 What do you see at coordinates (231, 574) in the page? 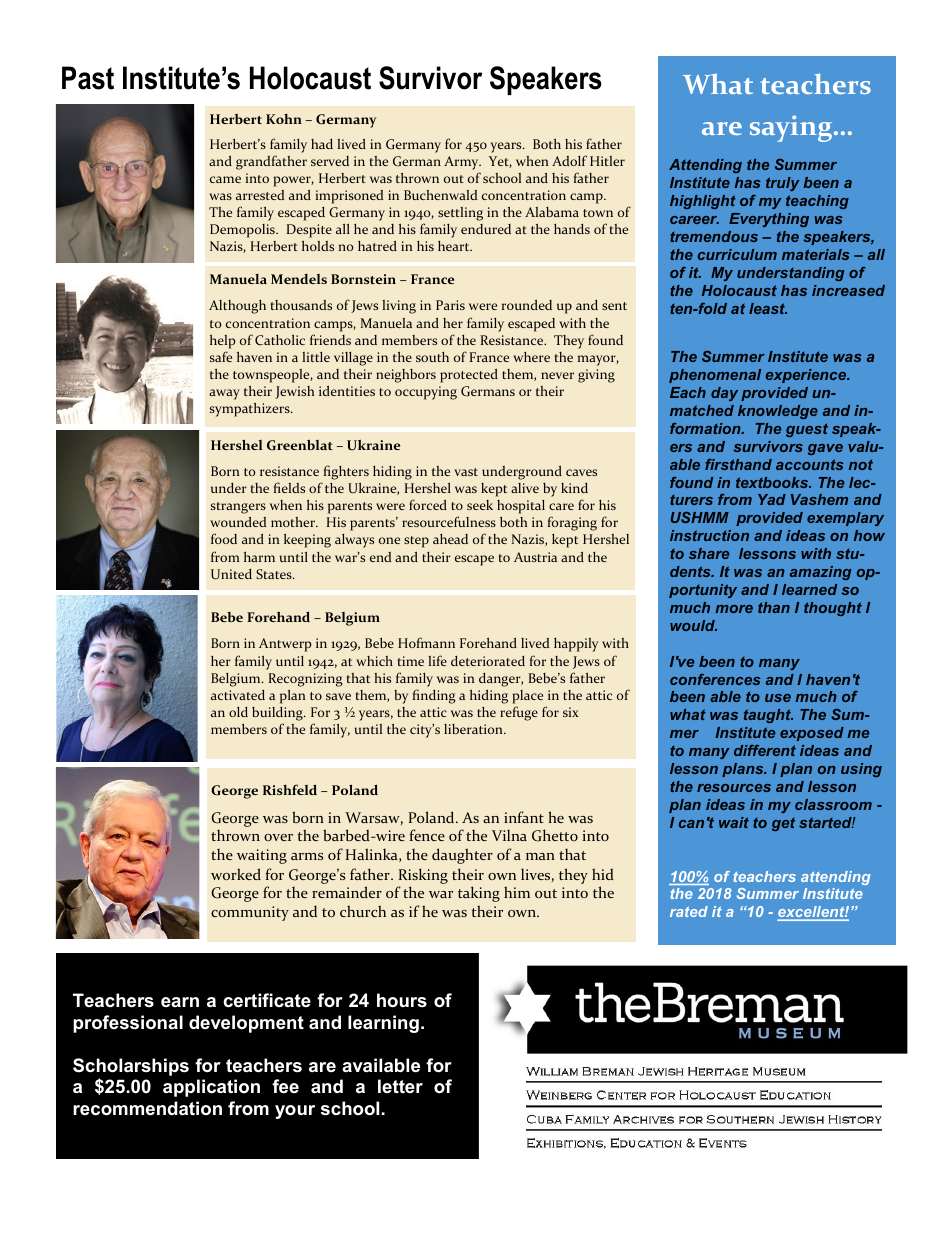
I see `United` at bounding box center [231, 574].
